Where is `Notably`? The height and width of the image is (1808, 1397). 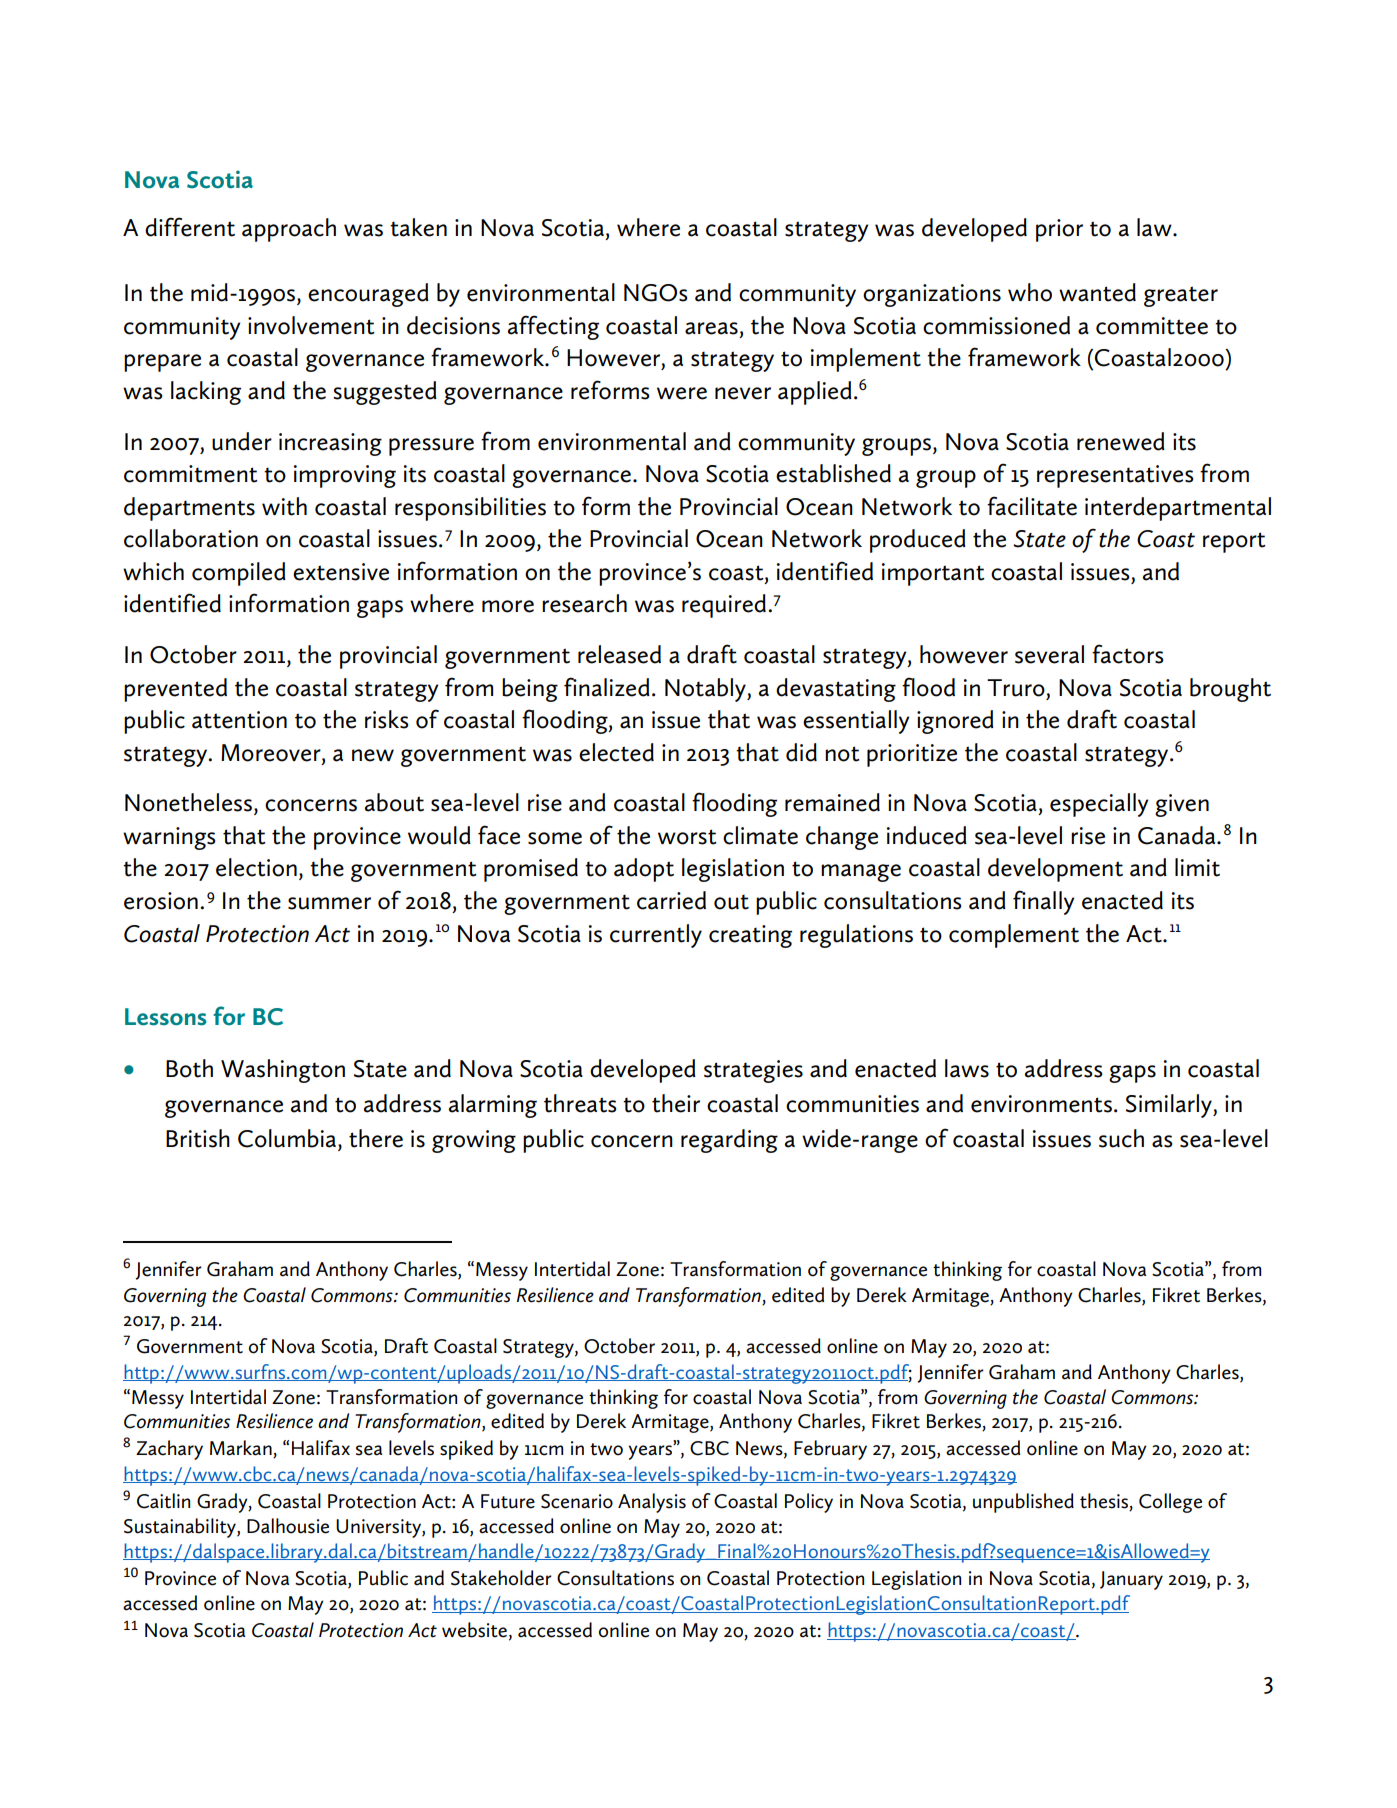 Notably is located at coordinates (706, 690).
